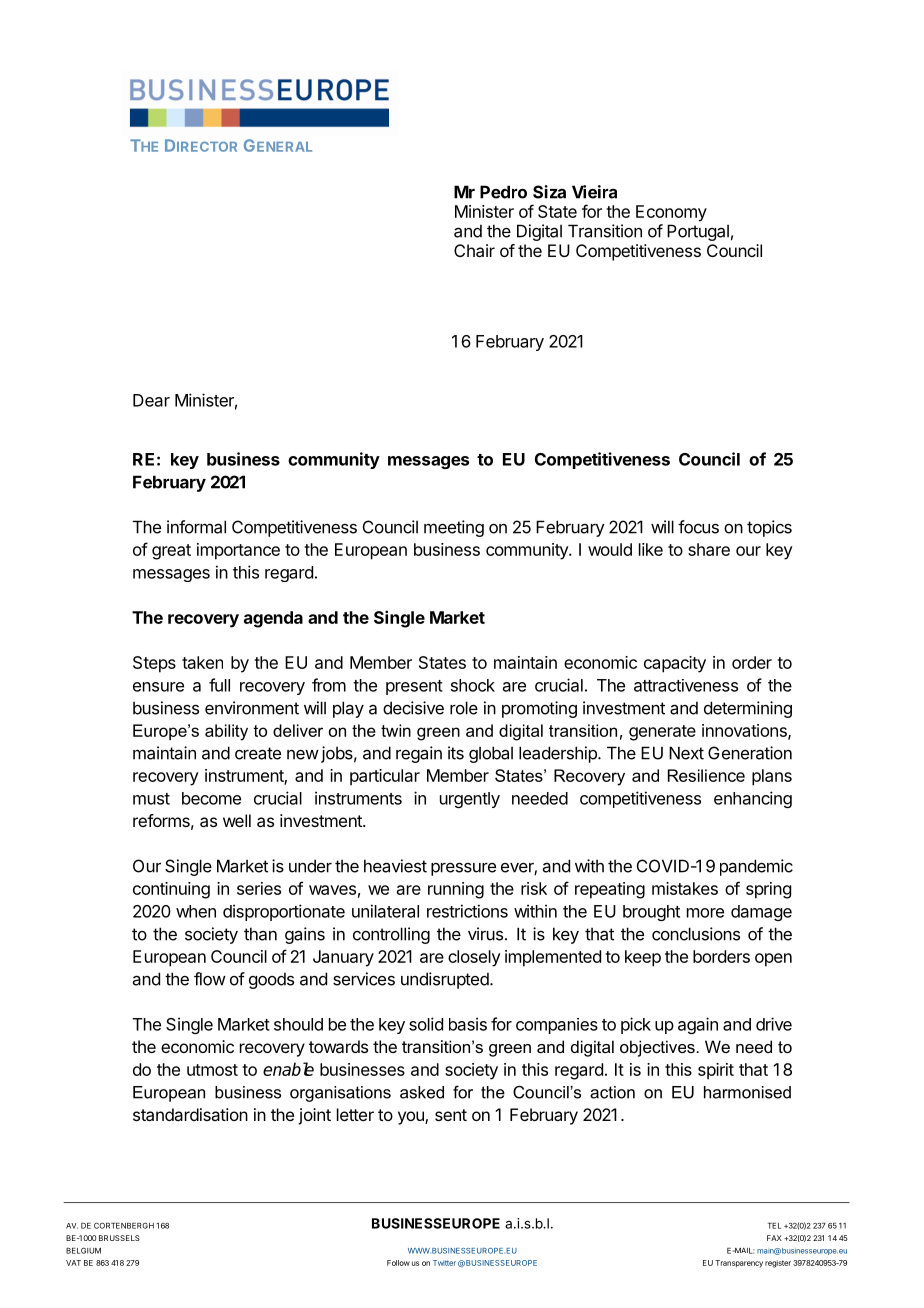 This screenshot has height=1308, width=924. Describe the element at coordinates (196, 527) in the screenshot. I see `informal` at that location.
